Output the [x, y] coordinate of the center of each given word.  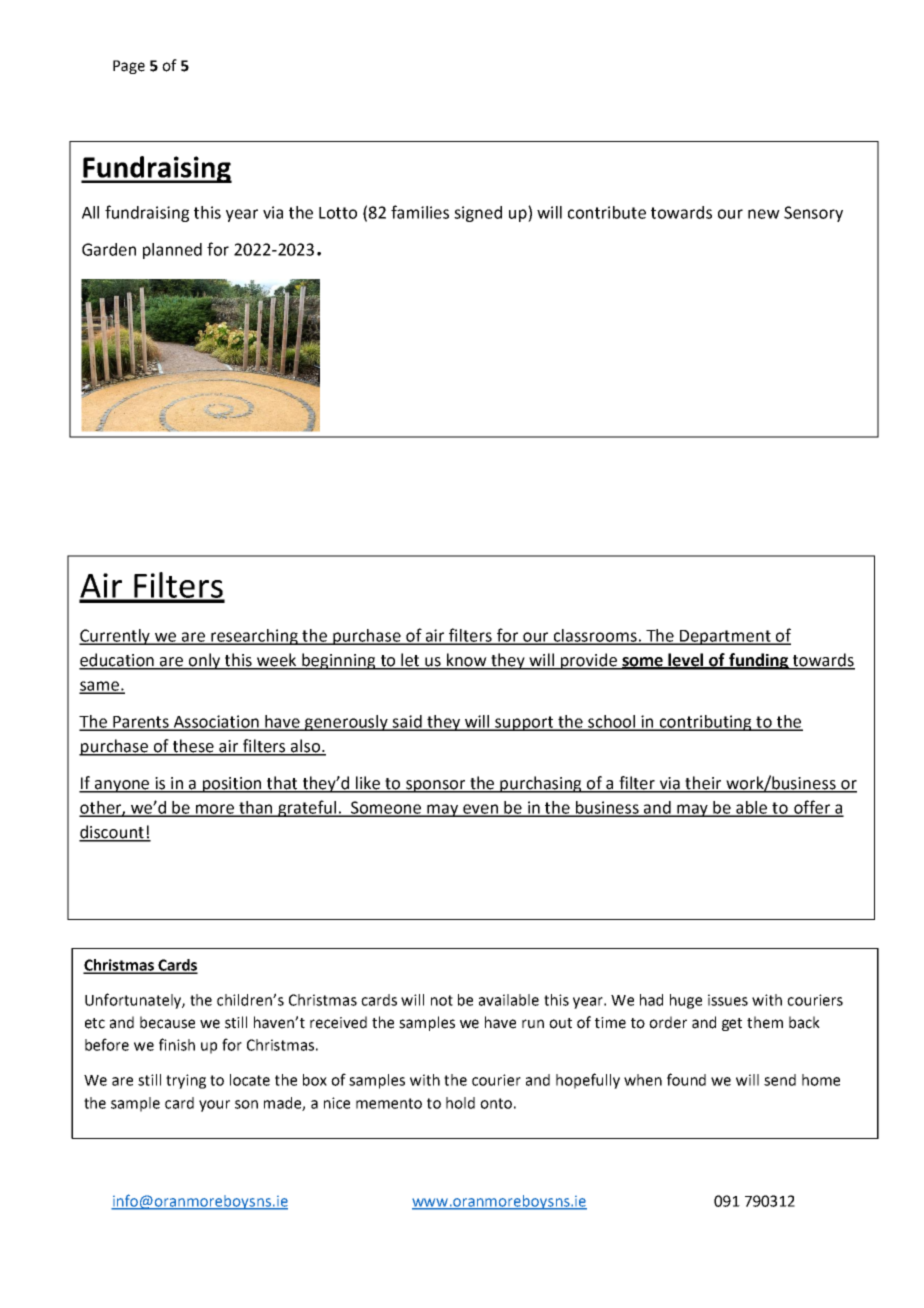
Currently [116, 637]
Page [129, 67]
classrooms [595, 636]
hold [460, 1103]
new [764, 214]
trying [186, 1081]
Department [725, 637]
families [420, 212]
